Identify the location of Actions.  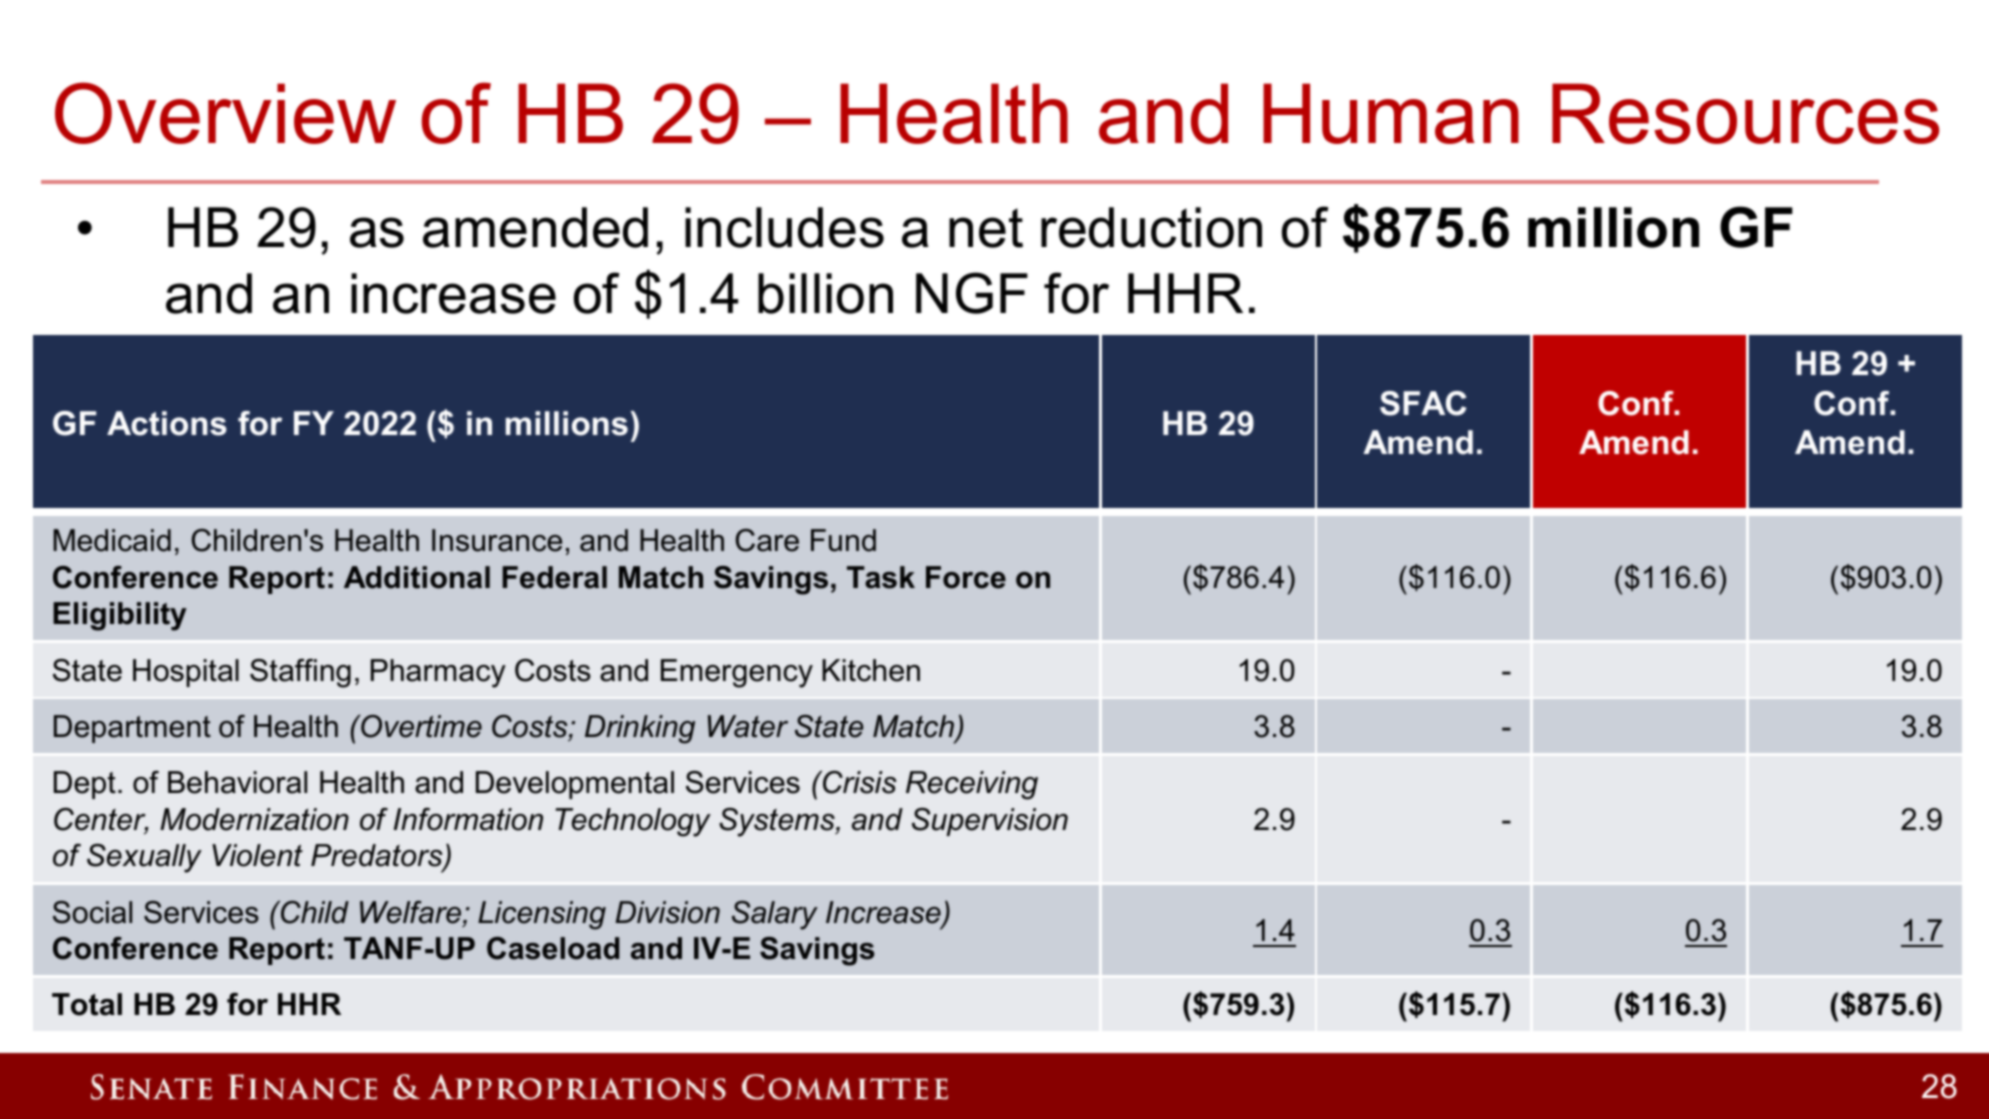
(167, 423).
